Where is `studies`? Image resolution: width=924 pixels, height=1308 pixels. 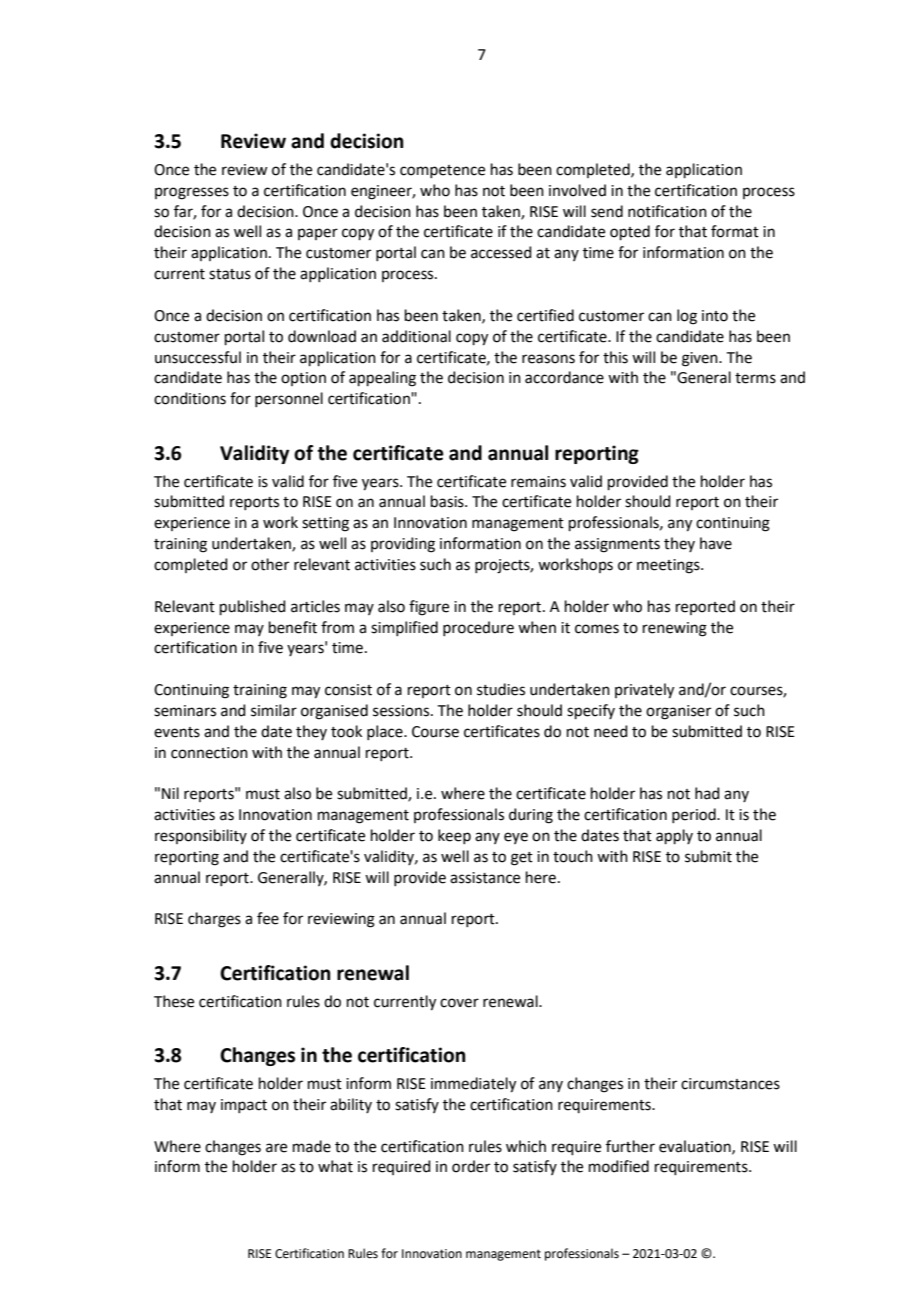
studies is located at coordinates (501, 689).
